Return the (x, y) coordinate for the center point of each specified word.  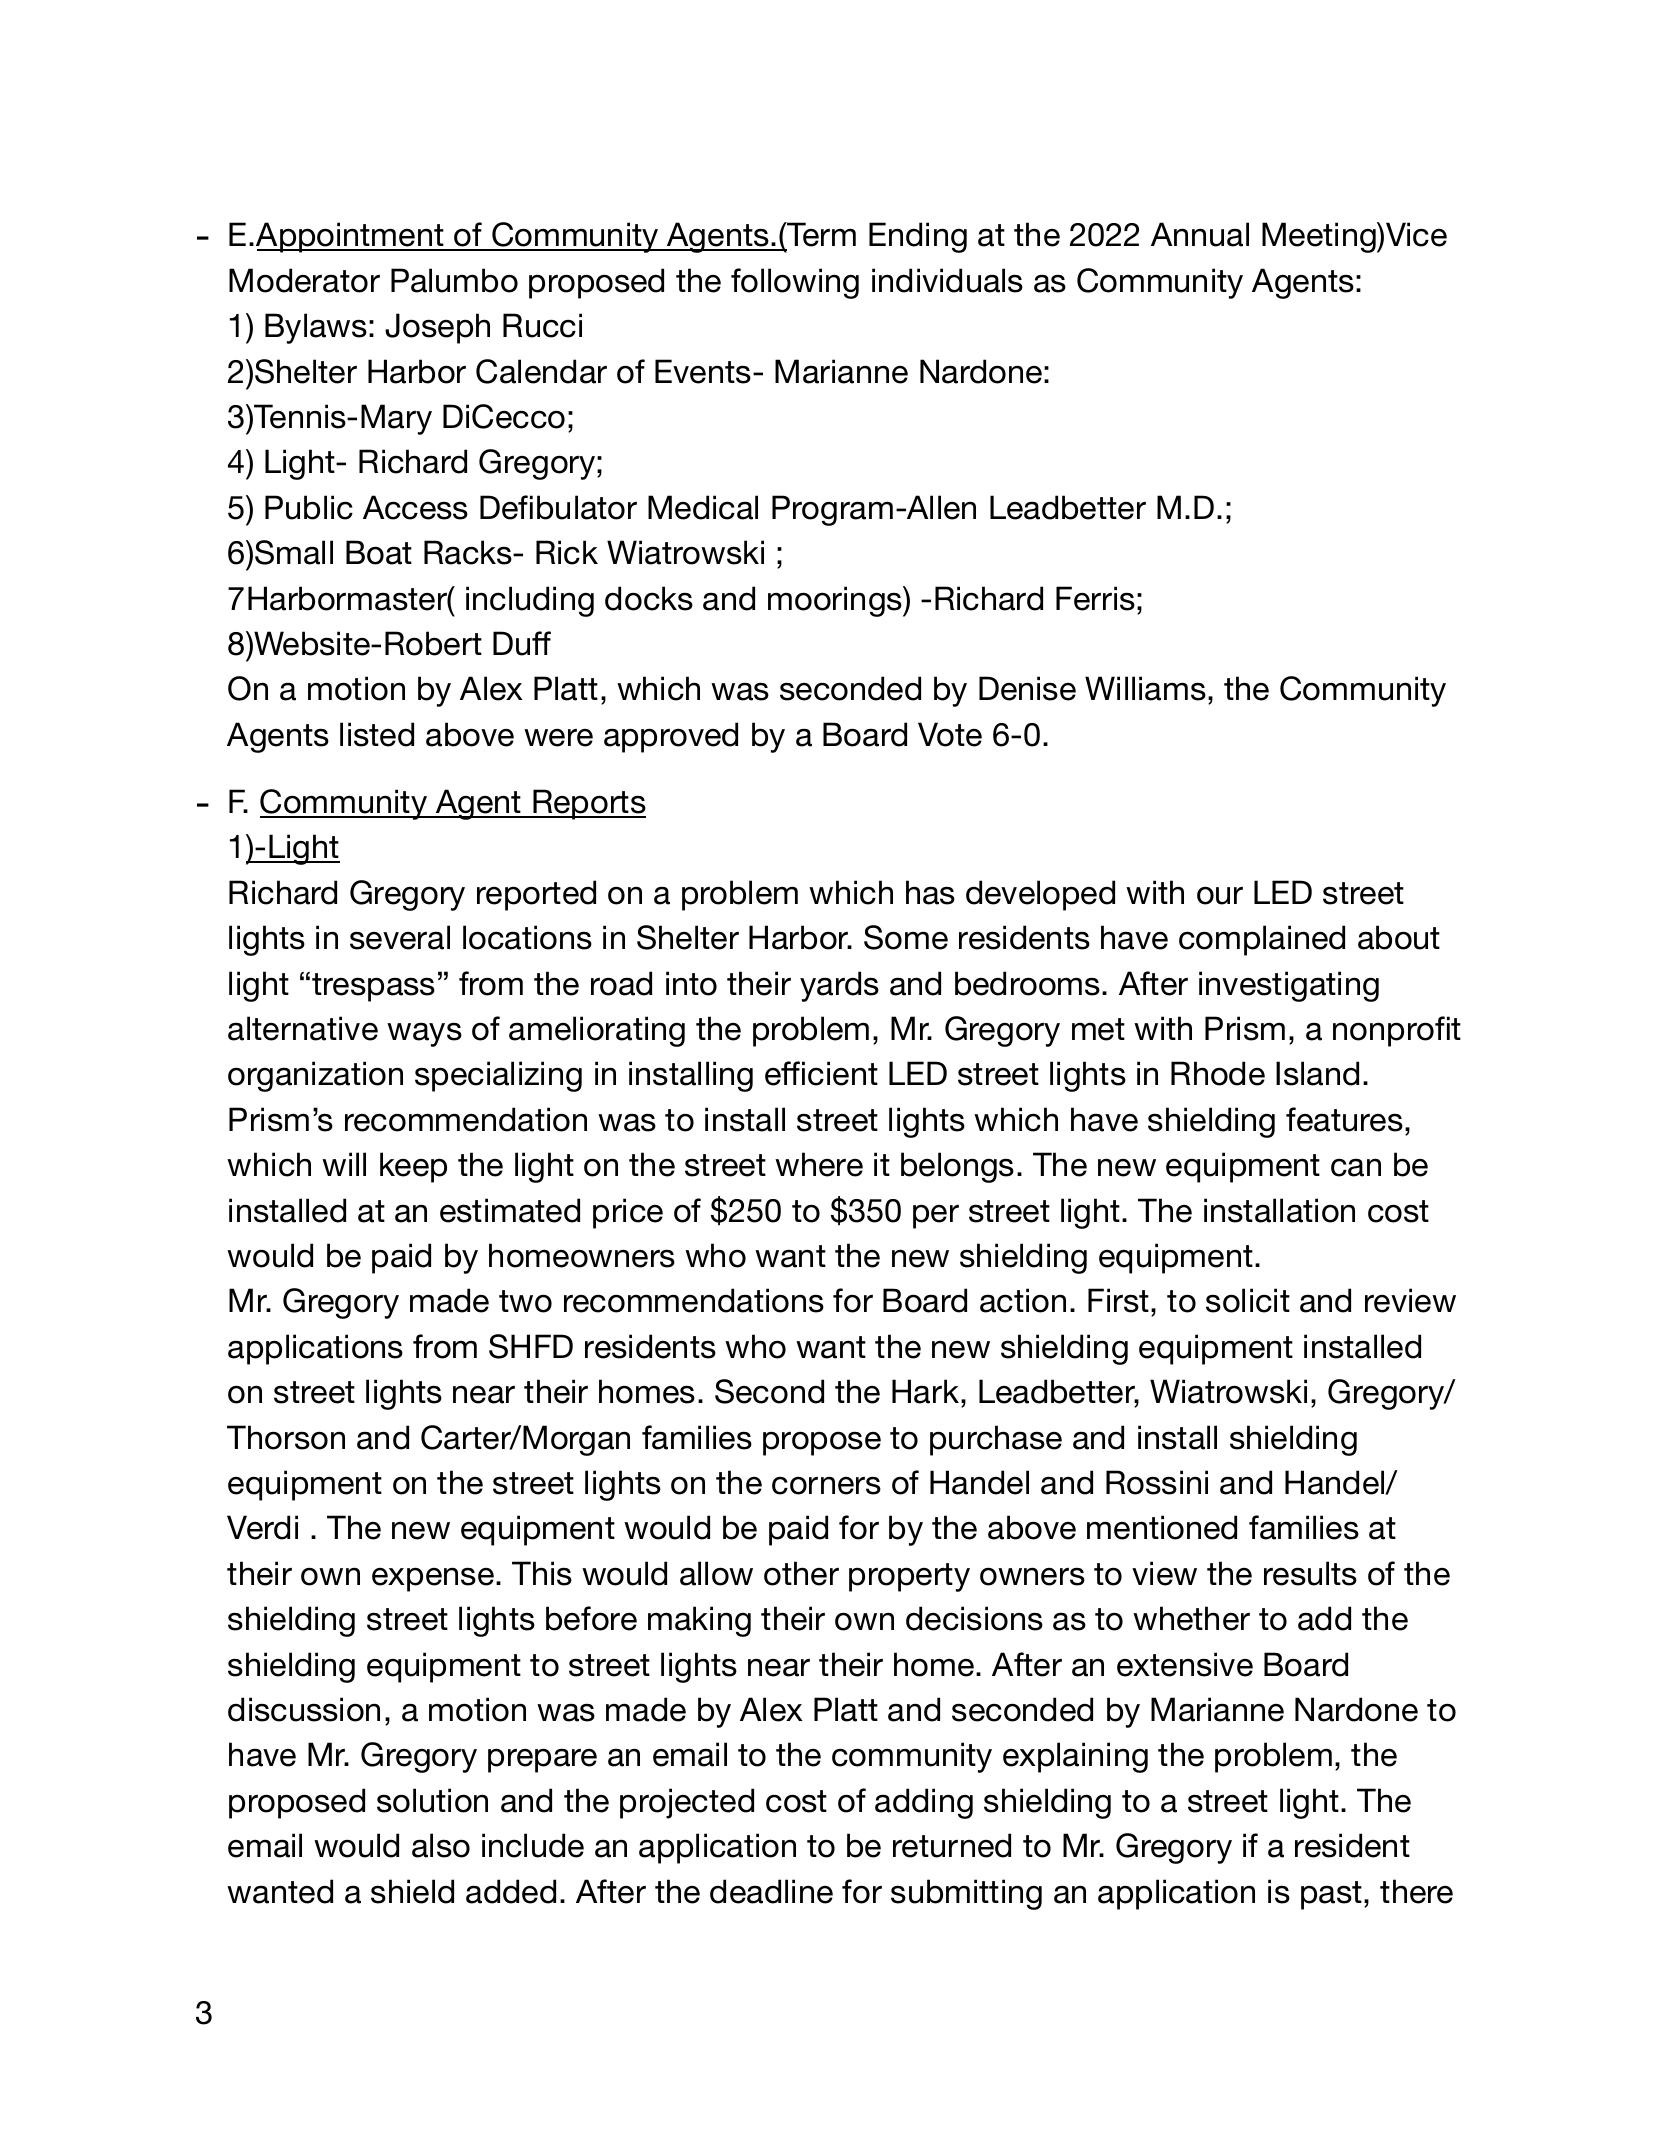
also (441, 1845)
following (795, 283)
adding (924, 1803)
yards (839, 986)
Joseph (437, 328)
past (1331, 1895)
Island (1317, 1073)
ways (424, 1034)
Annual (1200, 234)
